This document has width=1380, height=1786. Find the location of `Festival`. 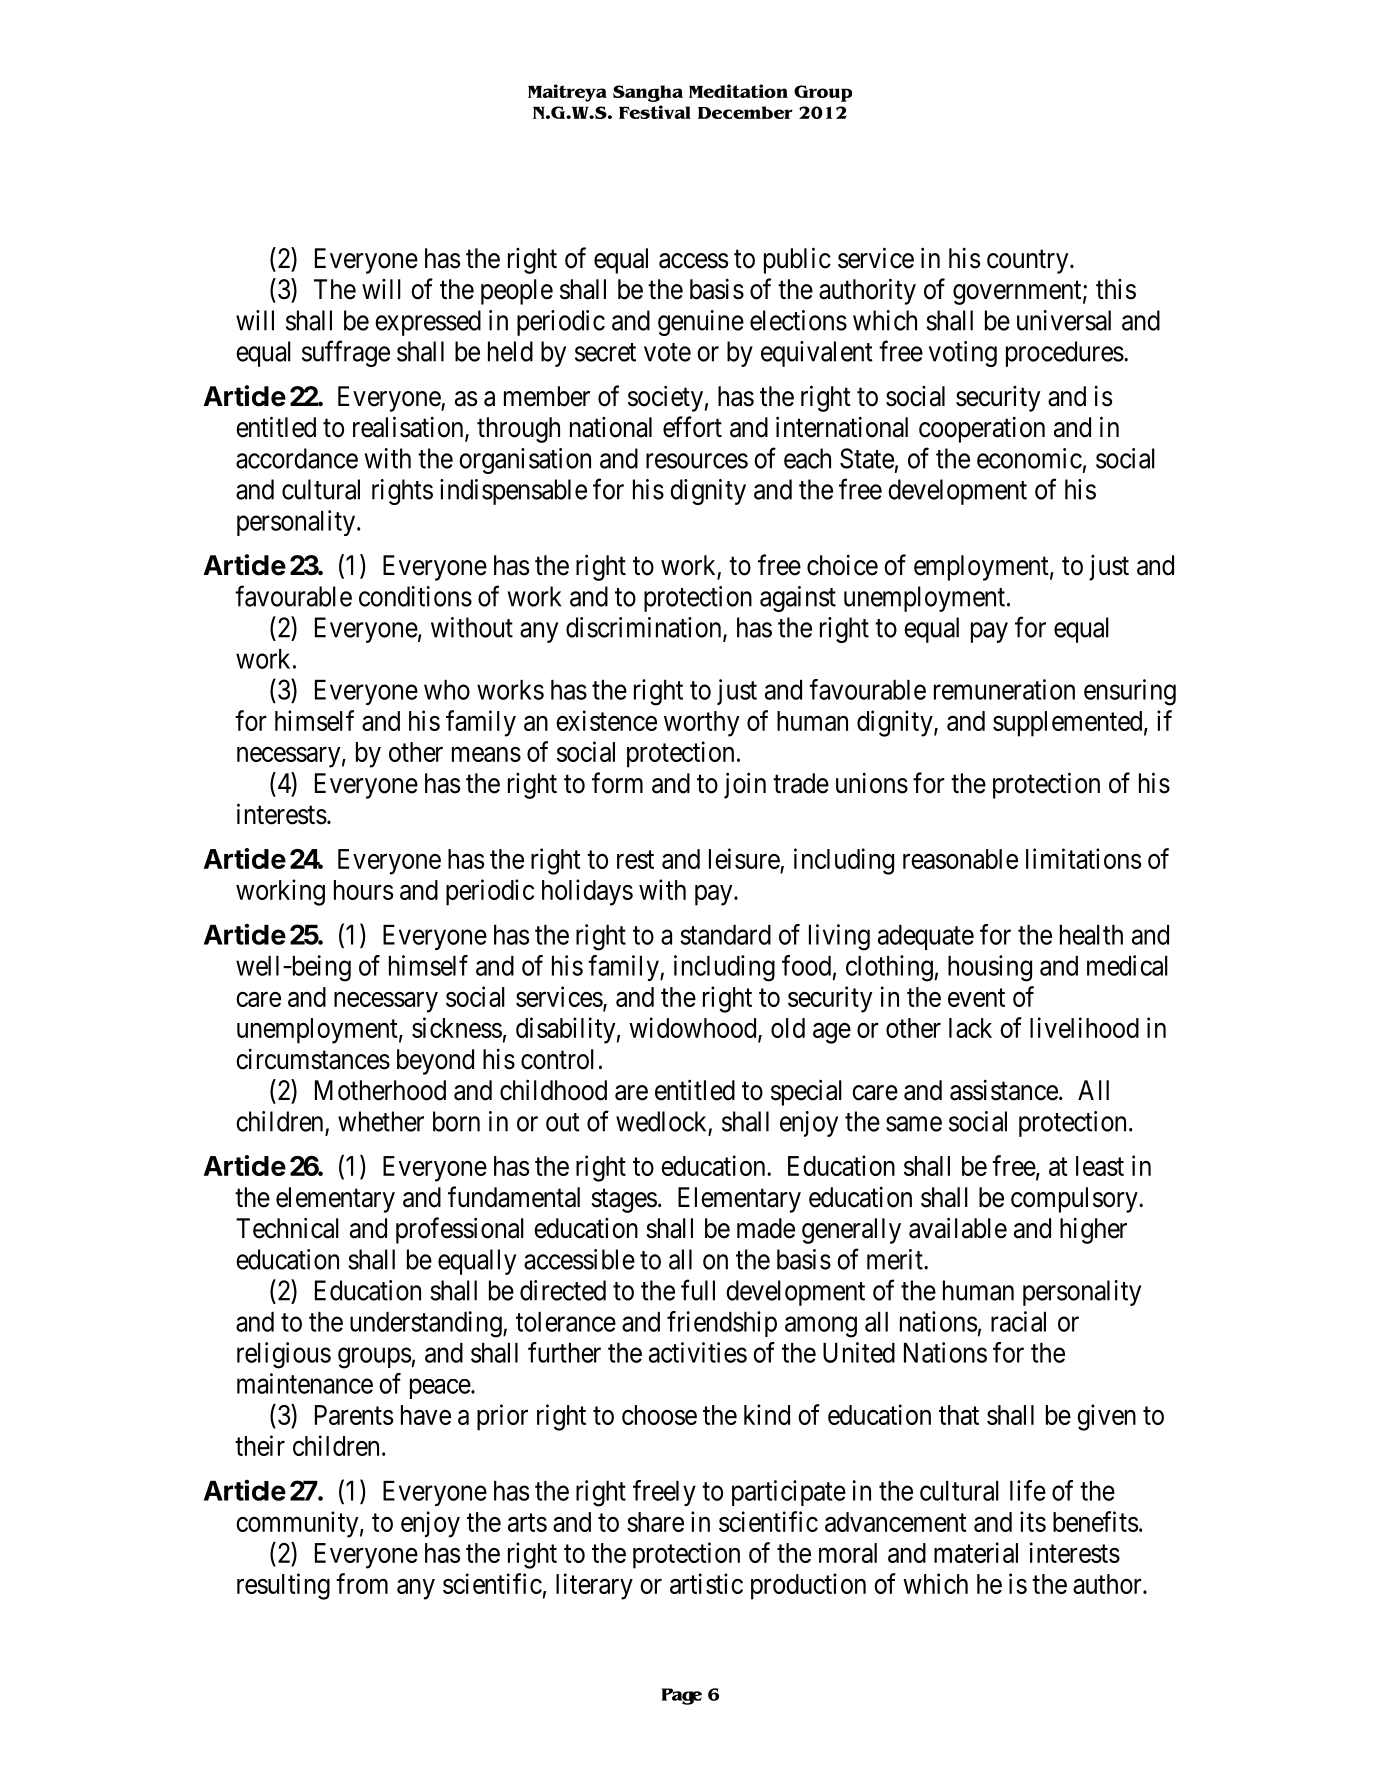

Festival is located at coordinates (655, 112).
